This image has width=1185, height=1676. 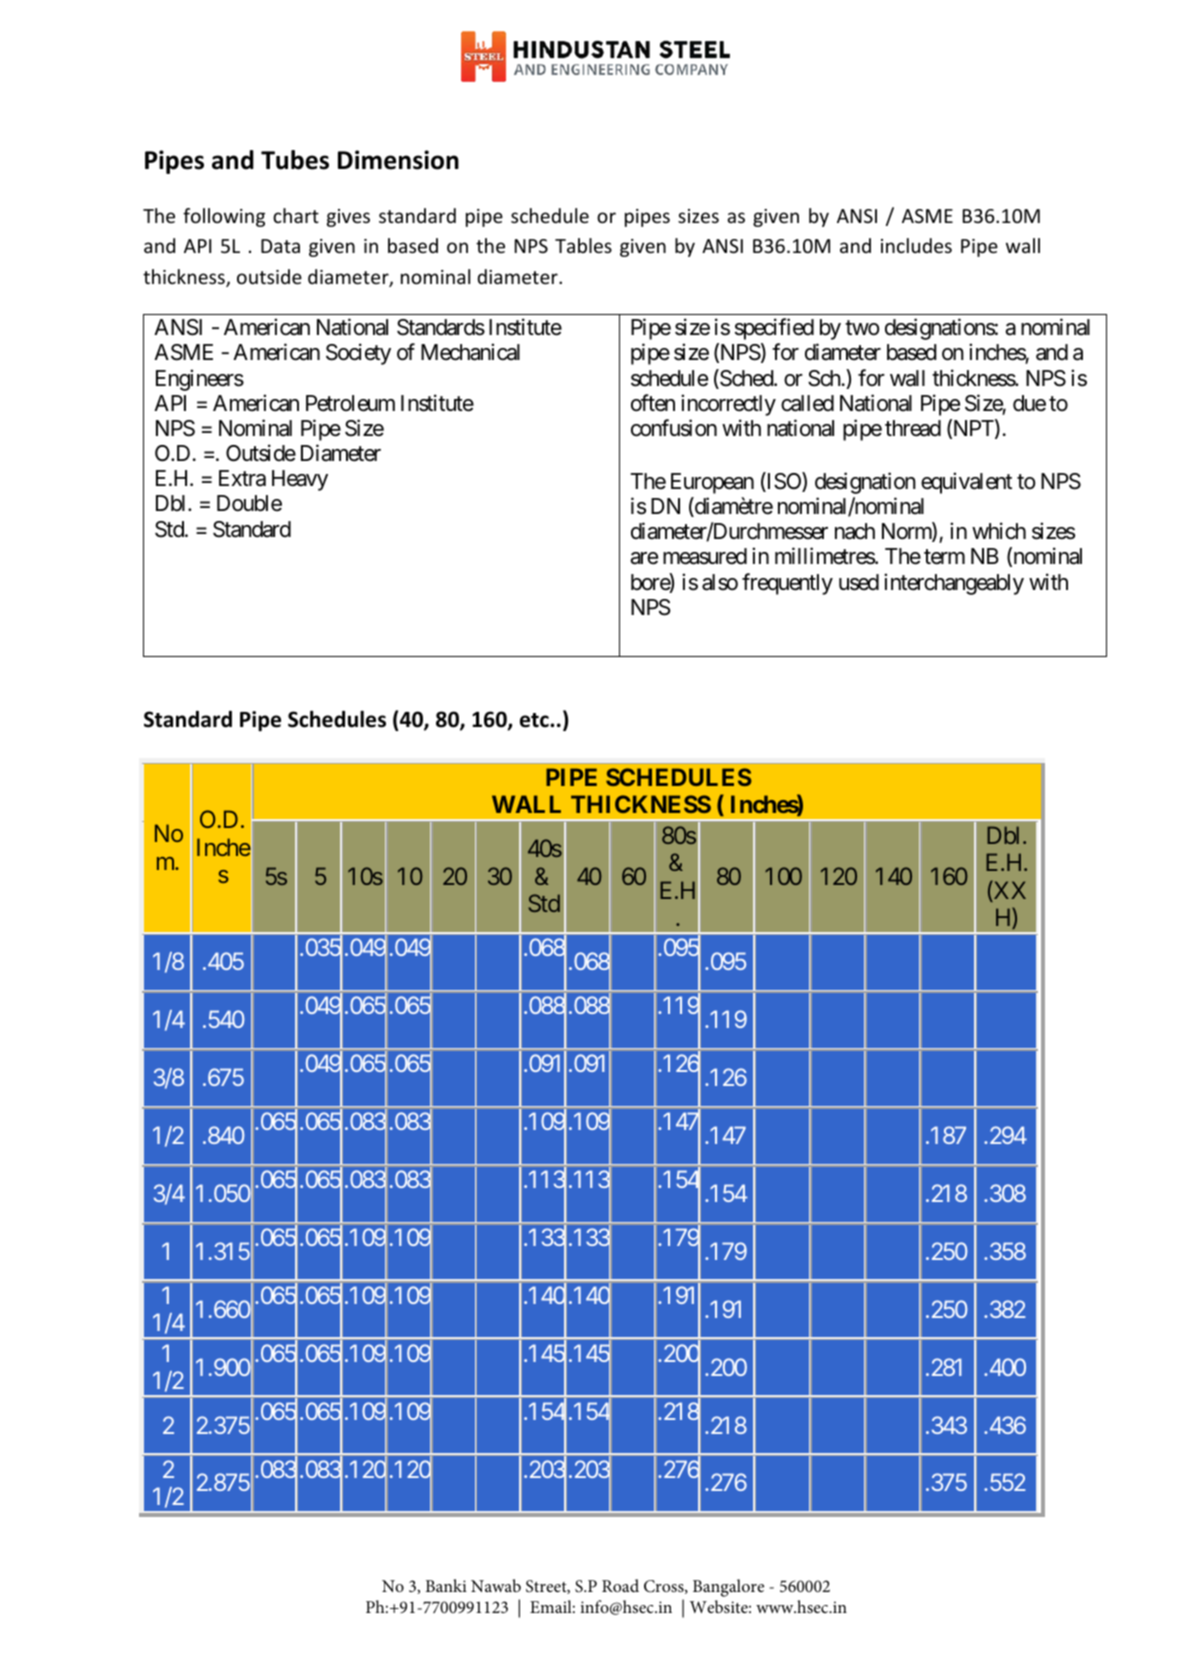 What do you see at coordinates (620, 1585) in the image?
I see `Road` at bounding box center [620, 1585].
